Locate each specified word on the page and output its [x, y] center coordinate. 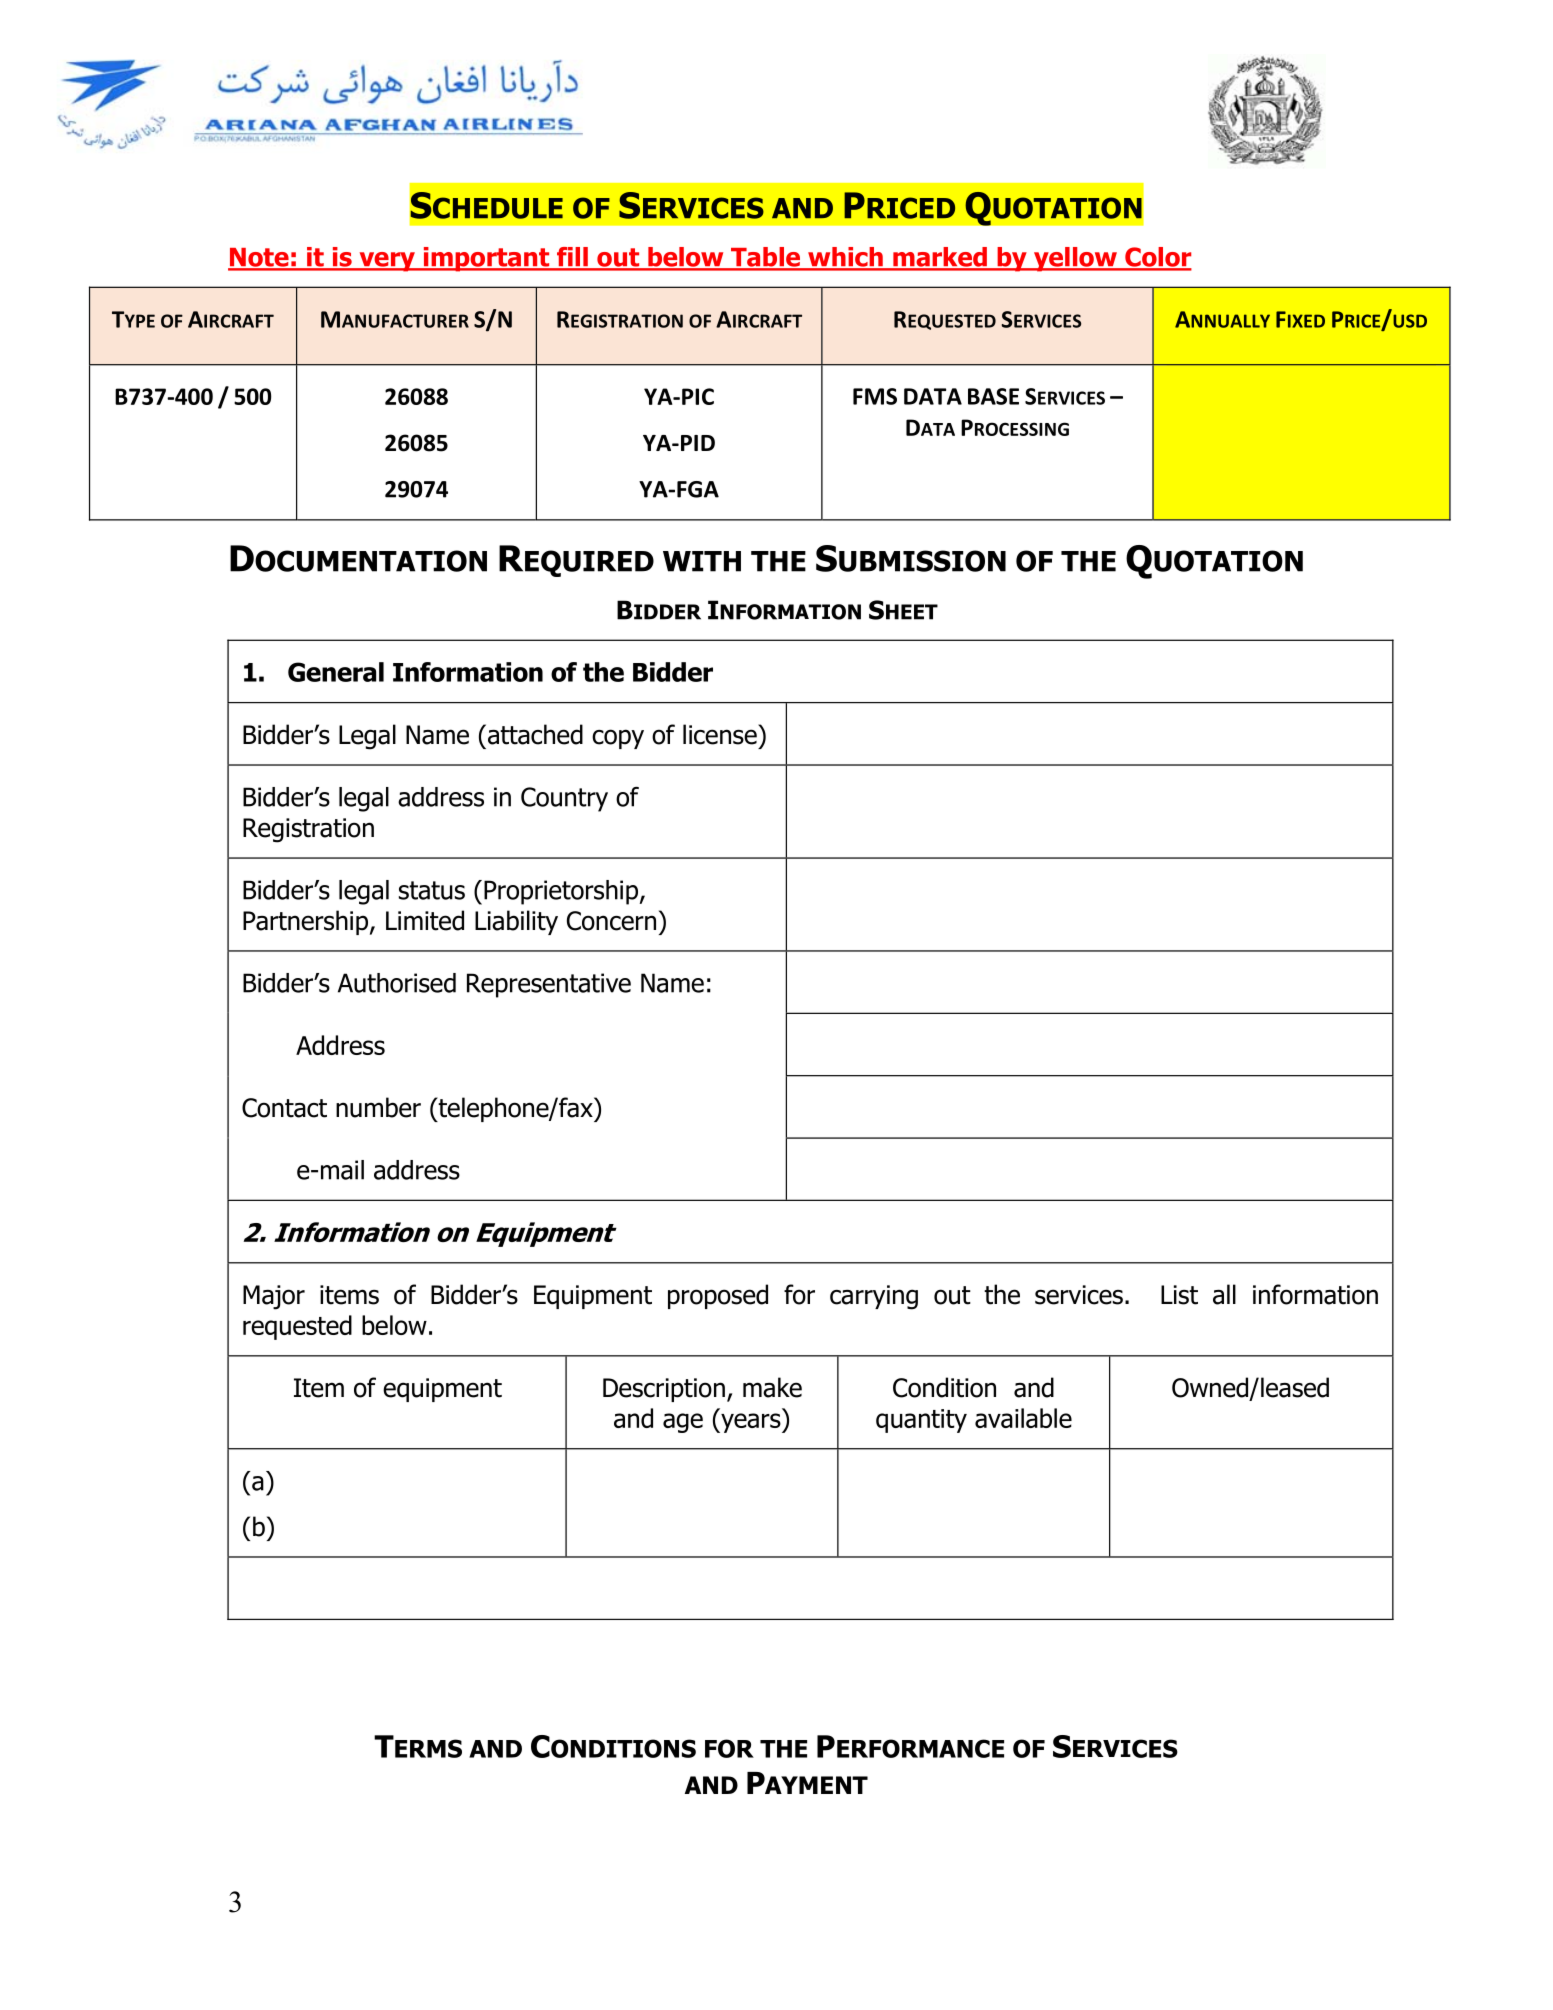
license [721, 734]
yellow [1075, 259]
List [1179, 1295]
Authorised [397, 983]
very [387, 262]
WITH [702, 561]
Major [274, 1297]
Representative [549, 985]
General [336, 672]
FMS [875, 396]
